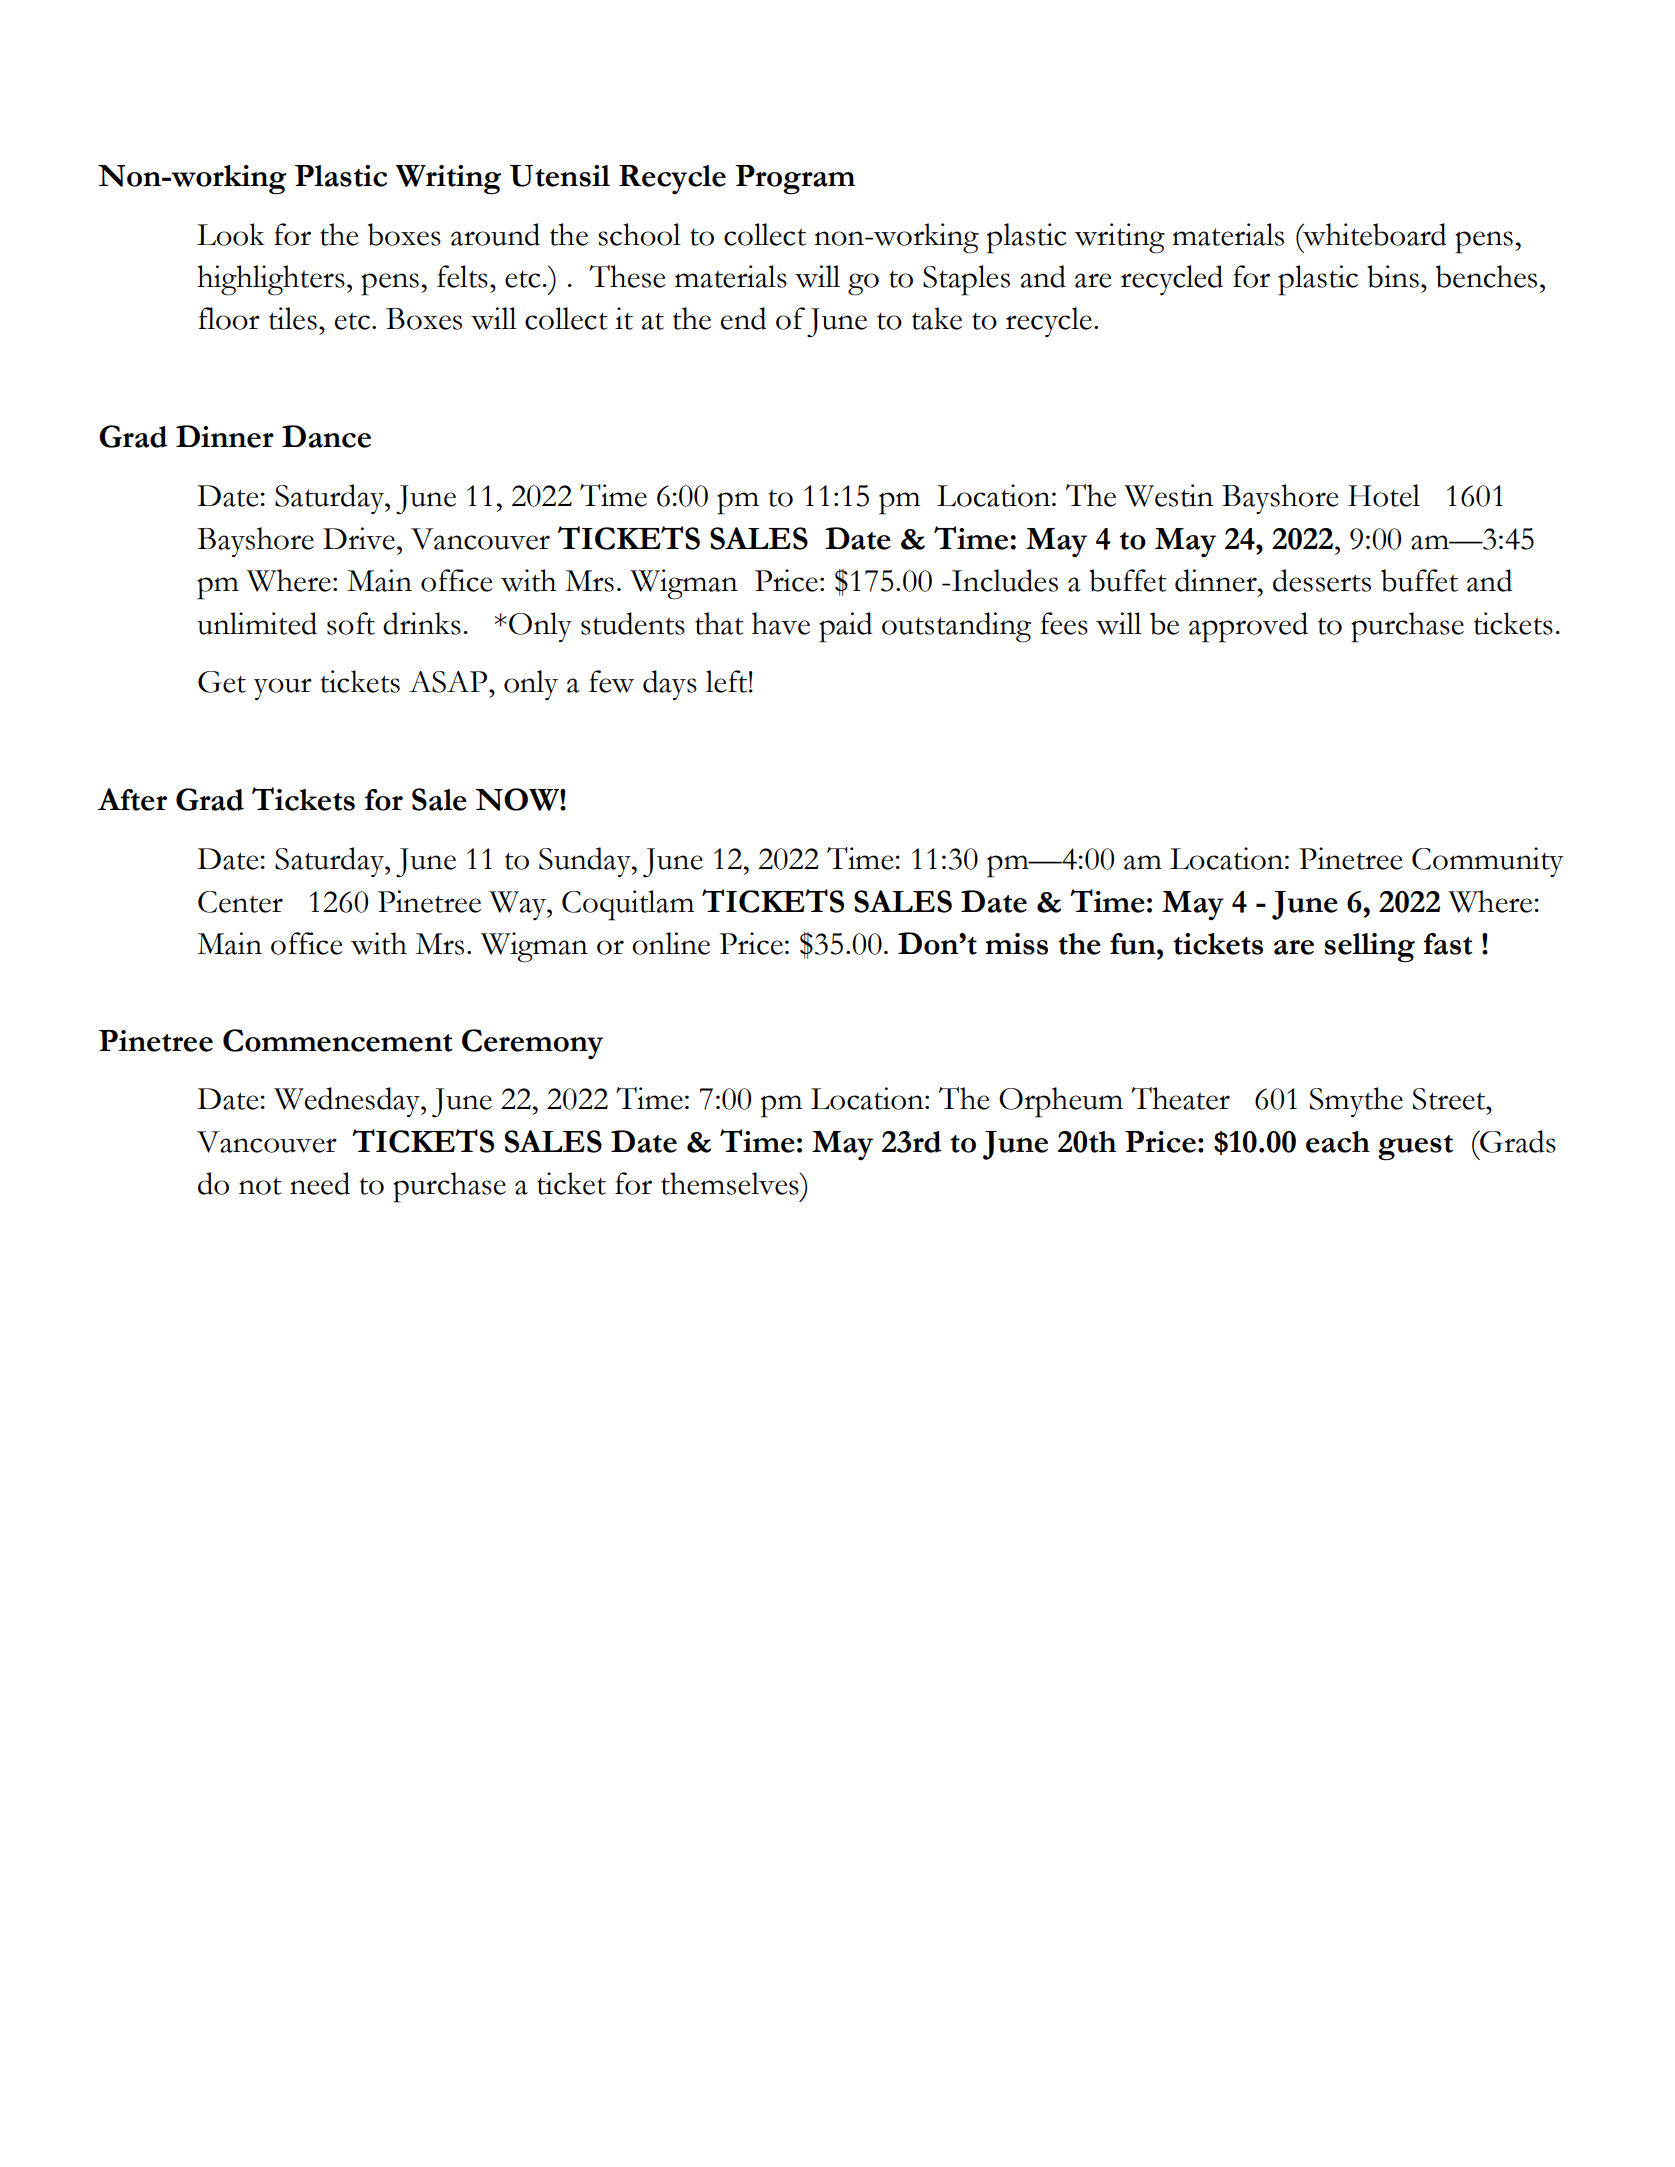 This image has width=1675, height=2167. I want to click on Center, so click(240, 902).
